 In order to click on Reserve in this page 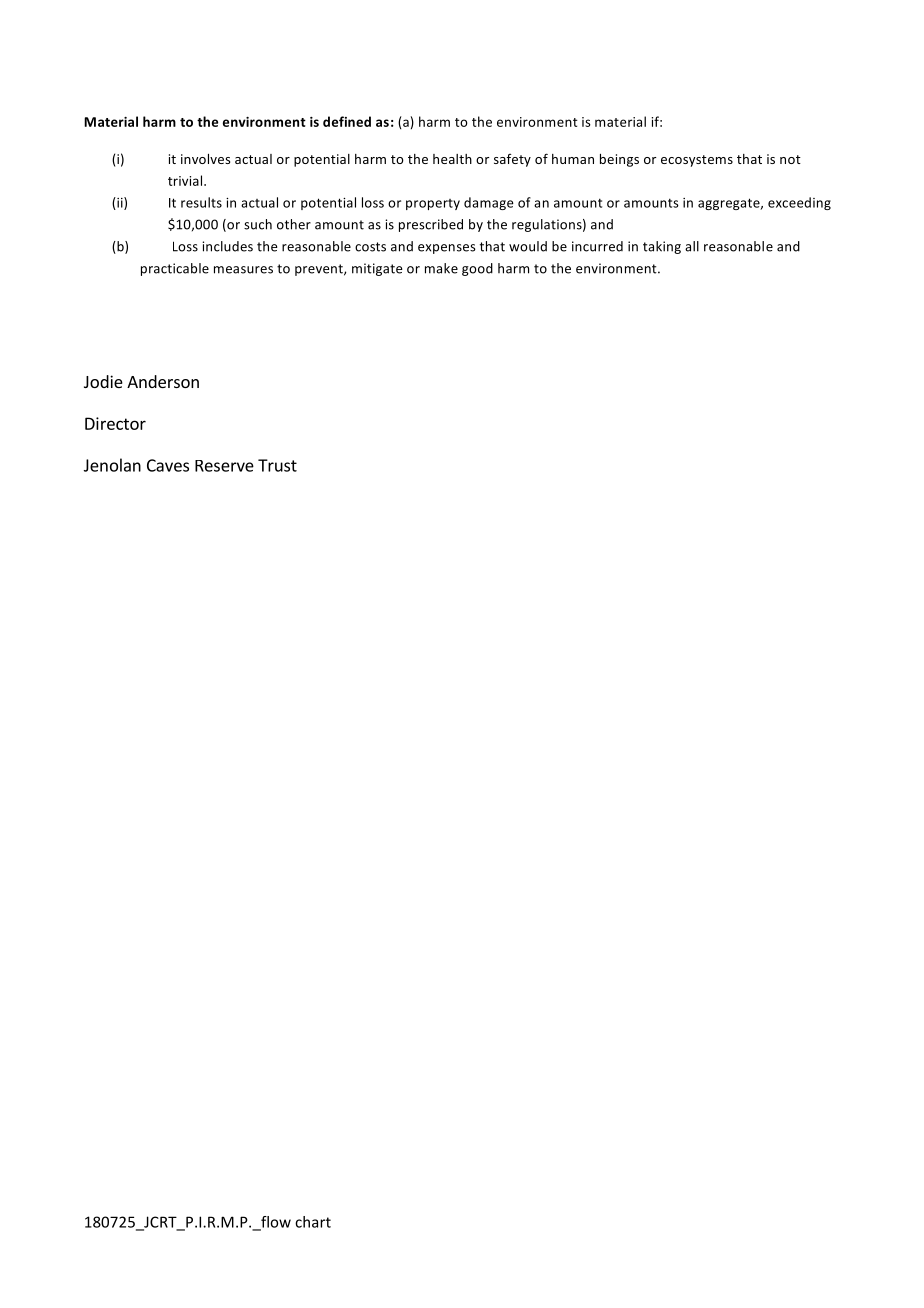, I will do `click(224, 466)`.
